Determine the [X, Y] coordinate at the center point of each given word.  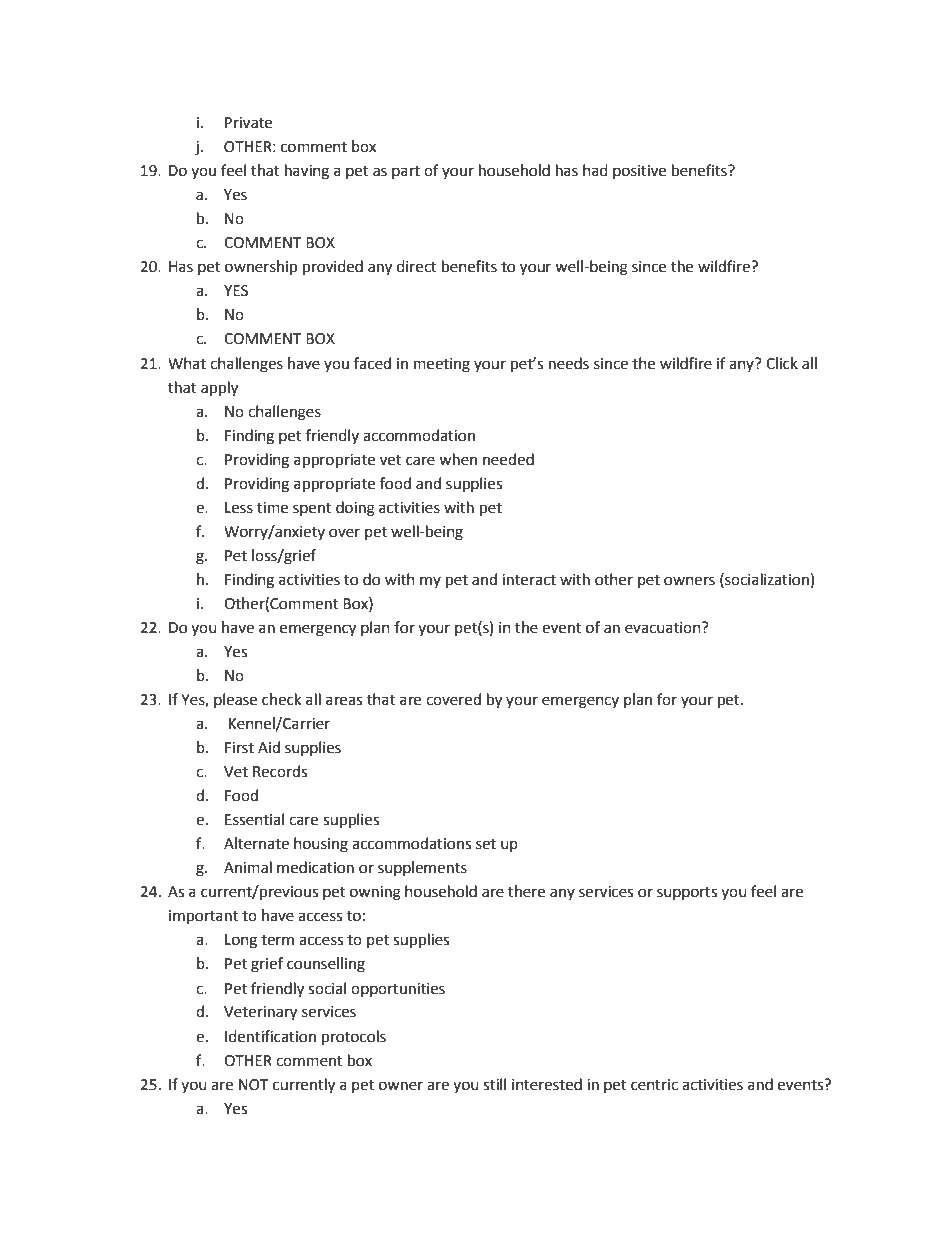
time [272, 508]
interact [529, 580]
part [406, 172]
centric [654, 1085]
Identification [270, 1036]
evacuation [664, 628]
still [494, 1084]
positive [639, 172]
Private [248, 123]
